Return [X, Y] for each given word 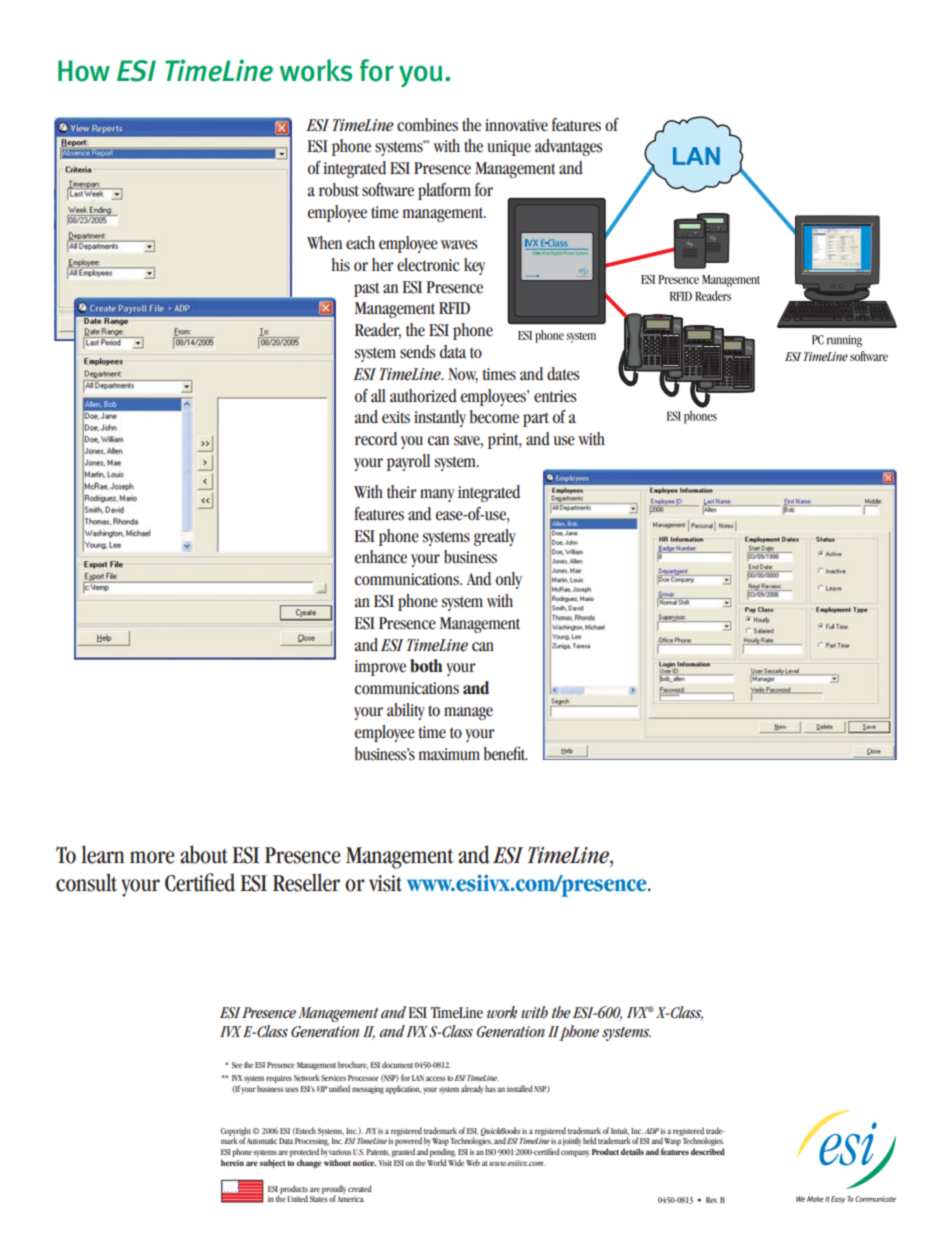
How [84, 71]
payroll [408, 462]
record [376, 439]
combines [427, 125]
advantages [569, 147]
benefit [506, 753]
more [152, 857]
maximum [449, 754]
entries [555, 396]
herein [232, 1162]
